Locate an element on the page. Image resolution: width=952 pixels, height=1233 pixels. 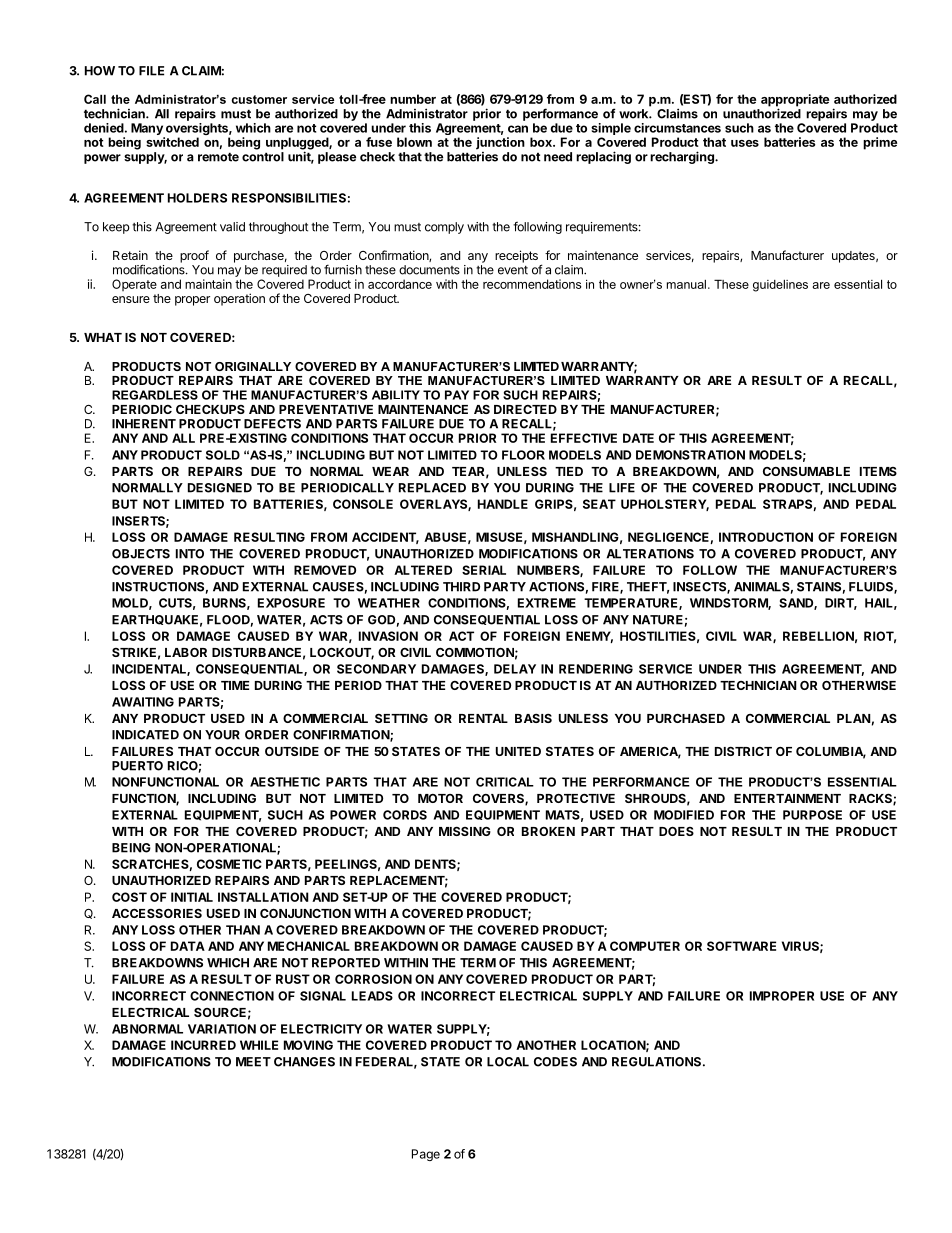
LABOR is located at coordinates (186, 652).
